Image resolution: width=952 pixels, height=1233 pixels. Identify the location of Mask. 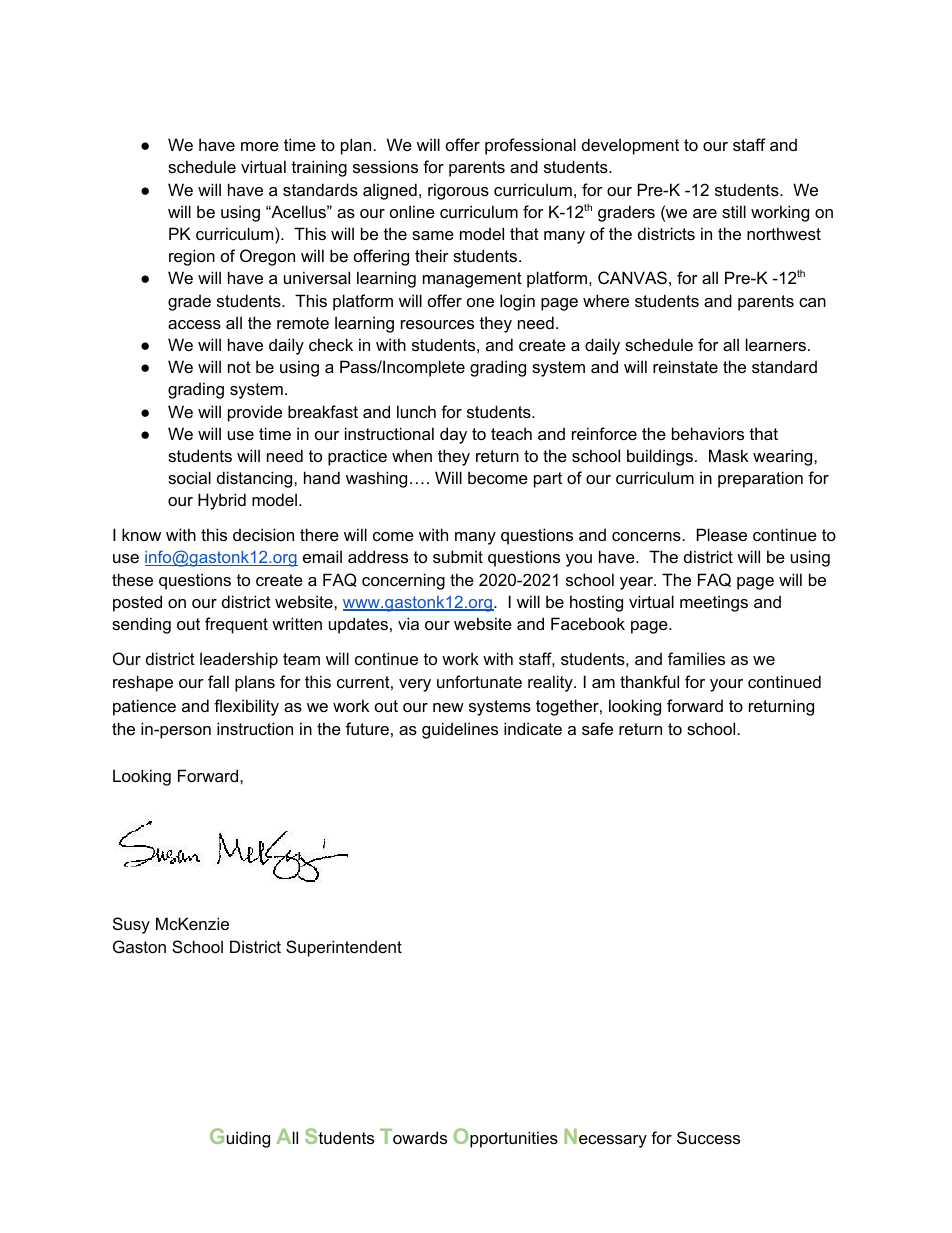
(728, 455).
